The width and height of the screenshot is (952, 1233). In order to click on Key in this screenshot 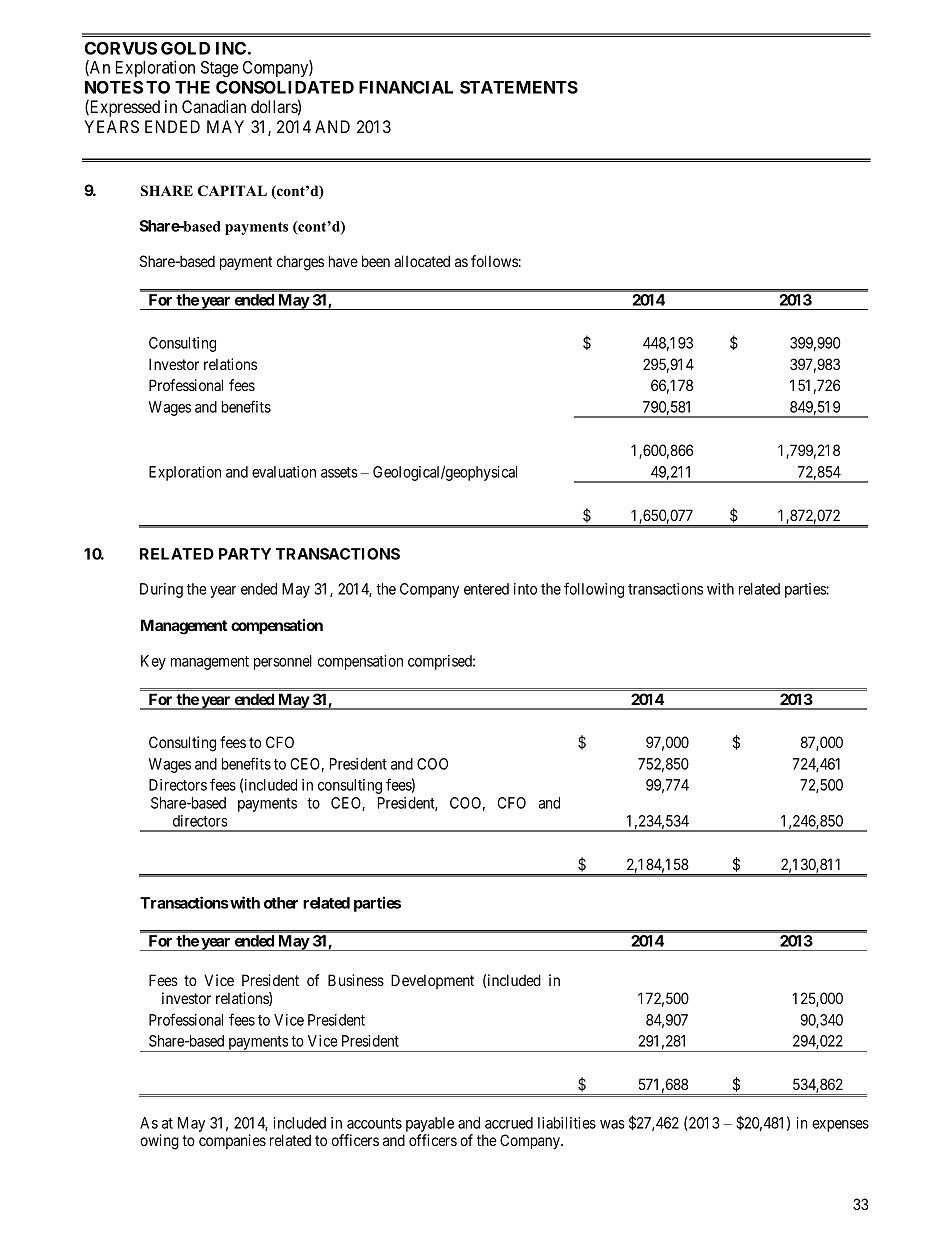, I will do `click(153, 662)`.
